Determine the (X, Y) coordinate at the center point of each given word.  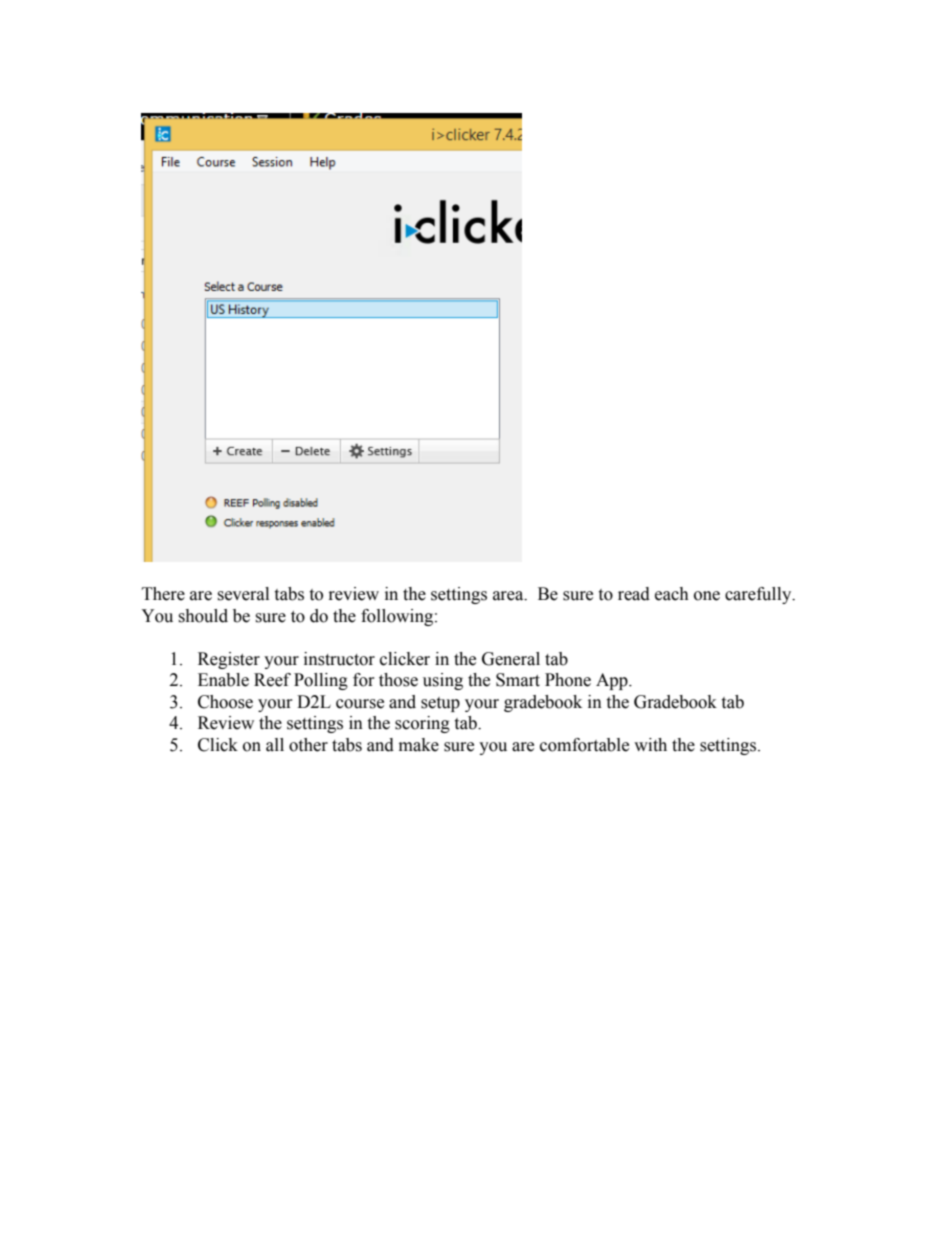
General (511, 659)
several (243, 594)
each (672, 594)
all (275, 745)
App (613, 681)
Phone (568, 680)
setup (440, 704)
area (509, 596)
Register (229, 660)
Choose (225, 702)
